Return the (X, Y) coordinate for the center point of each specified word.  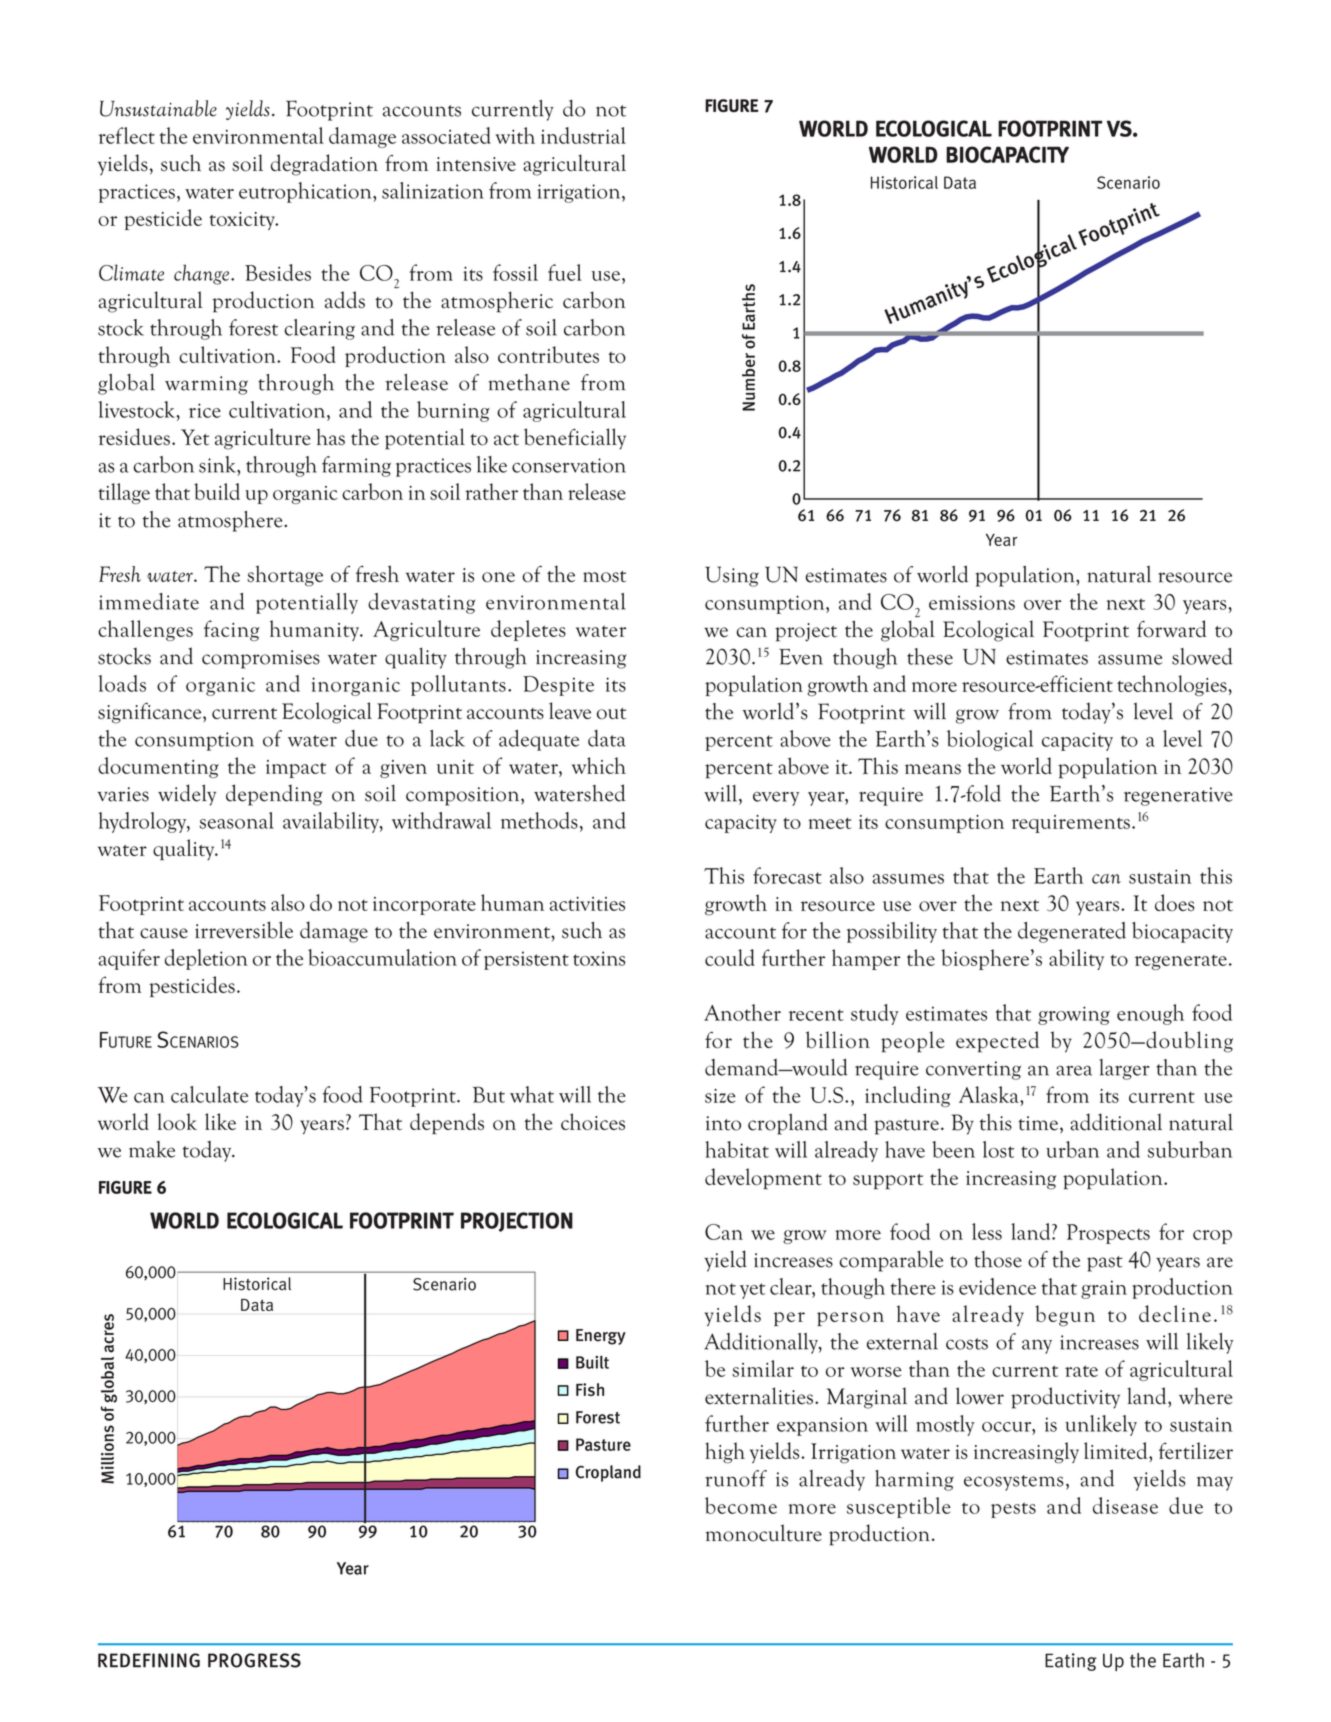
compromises (261, 659)
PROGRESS (254, 1660)
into (723, 1123)
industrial (583, 135)
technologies (1173, 685)
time (1038, 1123)
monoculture (764, 1533)
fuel (565, 272)
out (611, 713)
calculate (209, 1094)
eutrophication (306, 192)
